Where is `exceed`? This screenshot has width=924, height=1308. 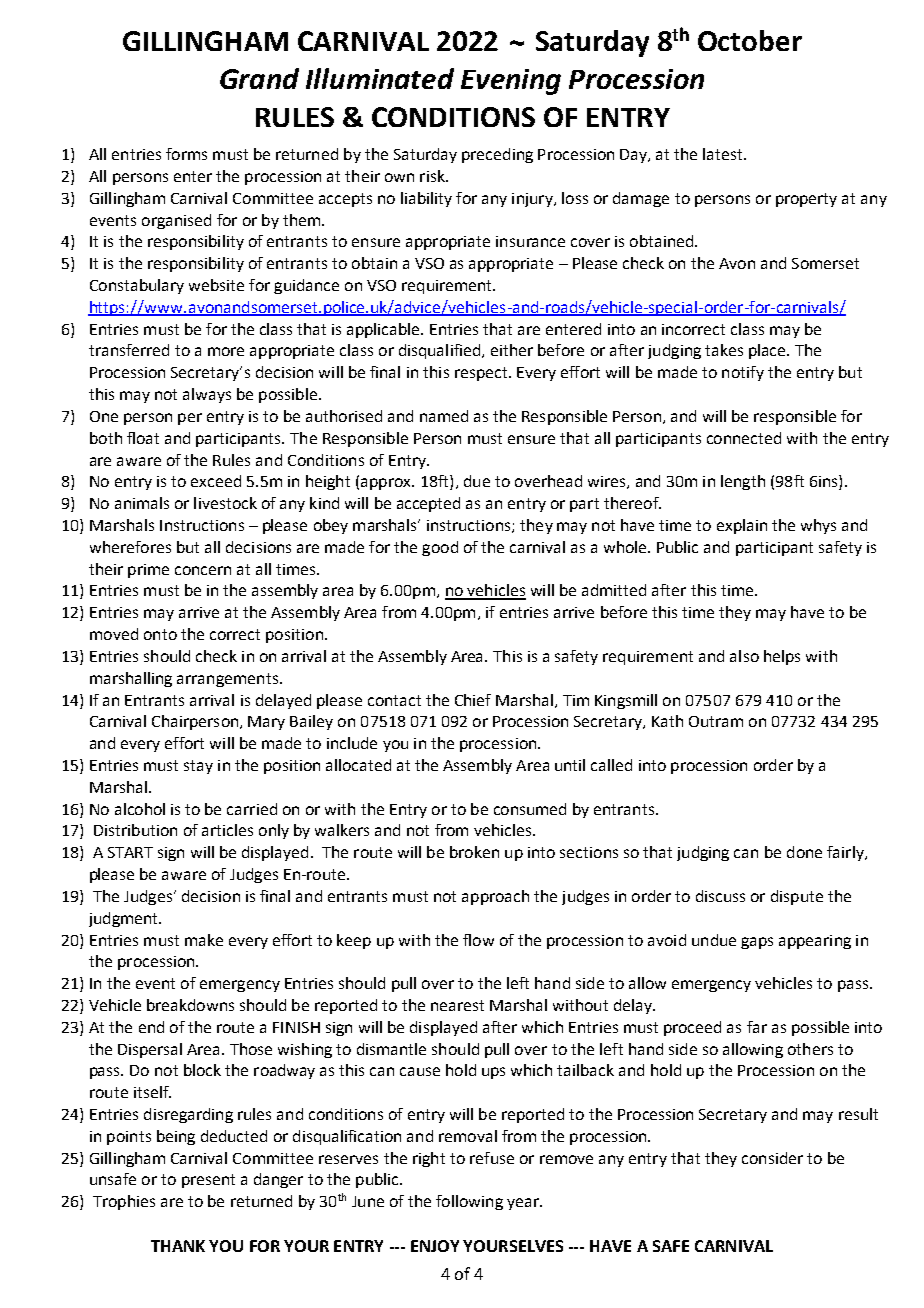 exceed is located at coordinates (216, 481).
